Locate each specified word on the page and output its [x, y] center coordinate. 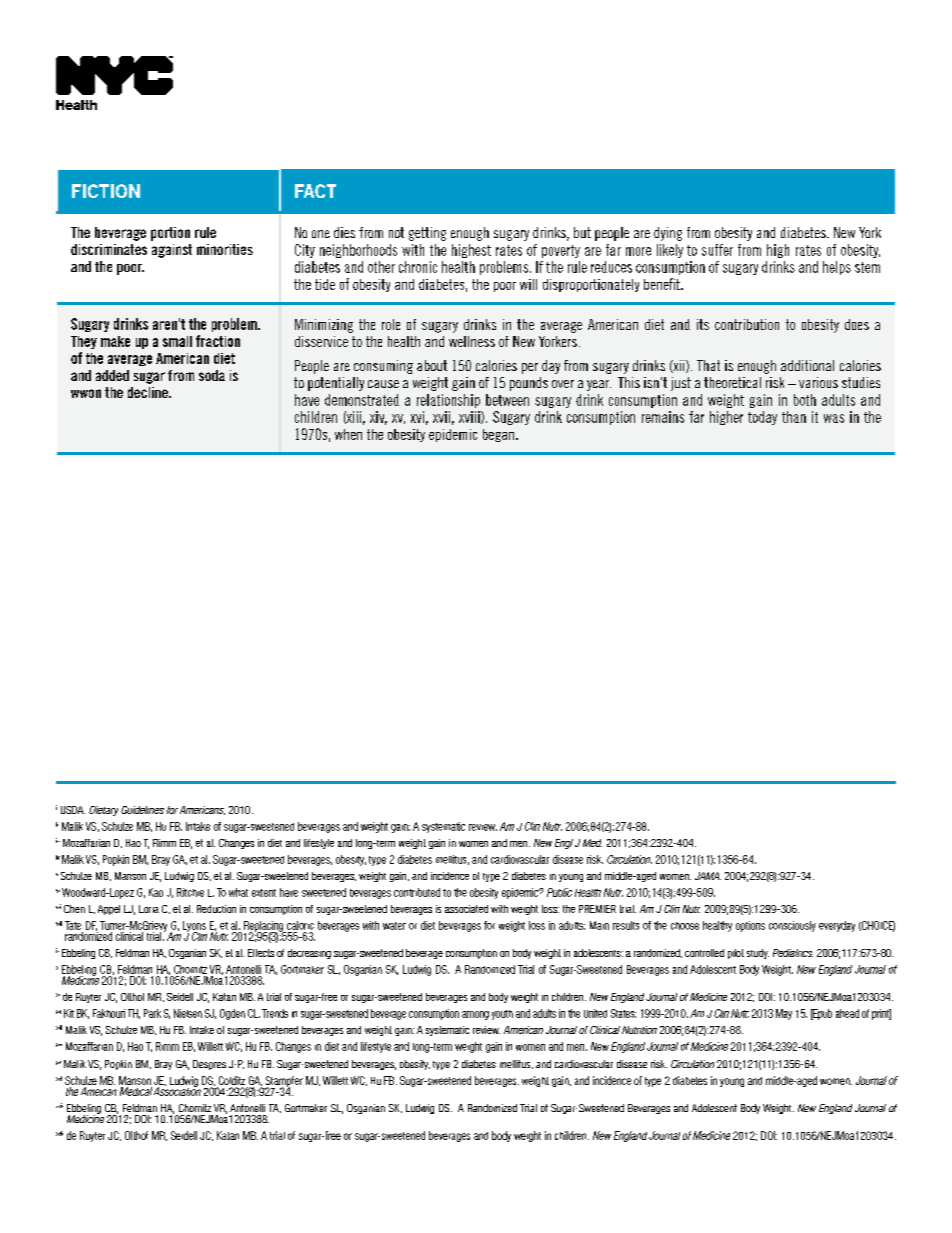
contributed [417, 892]
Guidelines [142, 810]
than [794, 417]
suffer [717, 250]
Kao [156, 892]
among [475, 1015]
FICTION [106, 191]
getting [427, 234]
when [348, 434]
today [762, 418]
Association [177, 1090]
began [498, 435]
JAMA [708, 876]
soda [212, 375]
